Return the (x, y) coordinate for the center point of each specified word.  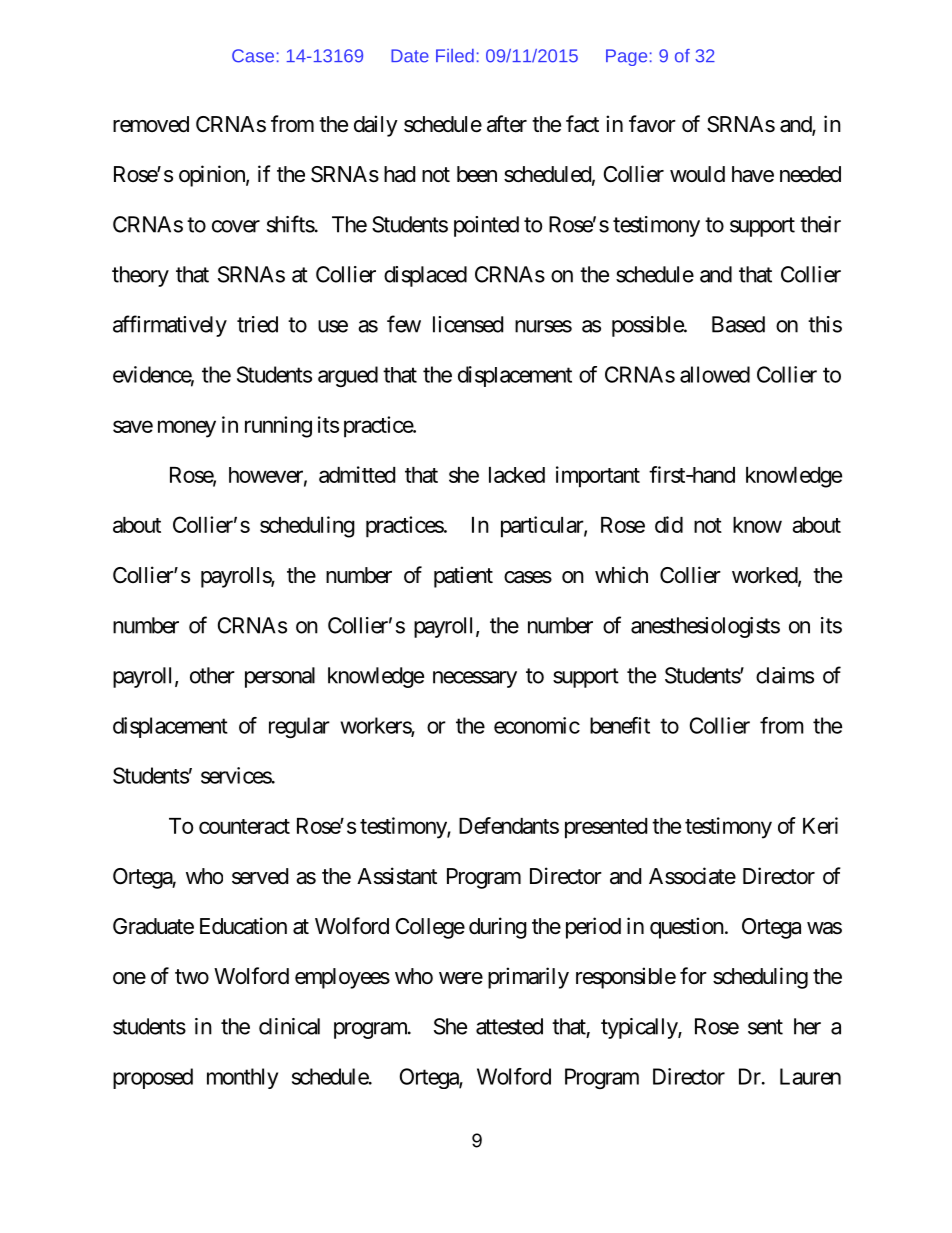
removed (151, 124)
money (187, 429)
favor (652, 124)
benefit (620, 725)
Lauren (810, 1076)
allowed (715, 374)
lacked (517, 475)
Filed (455, 56)
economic (537, 725)
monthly (242, 1078)
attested (509, 1026)
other (212, 675)
